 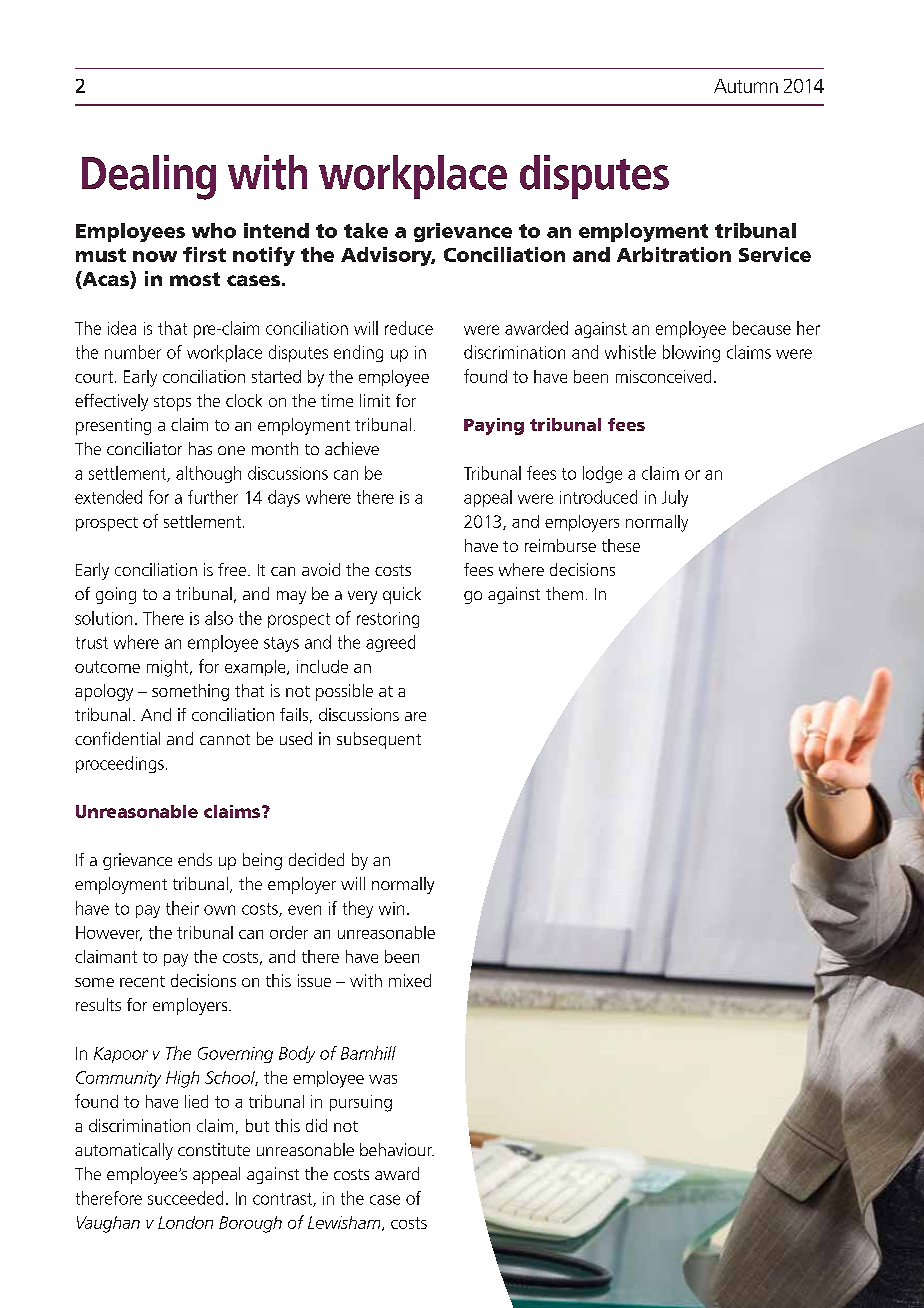 I want to click on Autumn, so click(x=746, y=86).
